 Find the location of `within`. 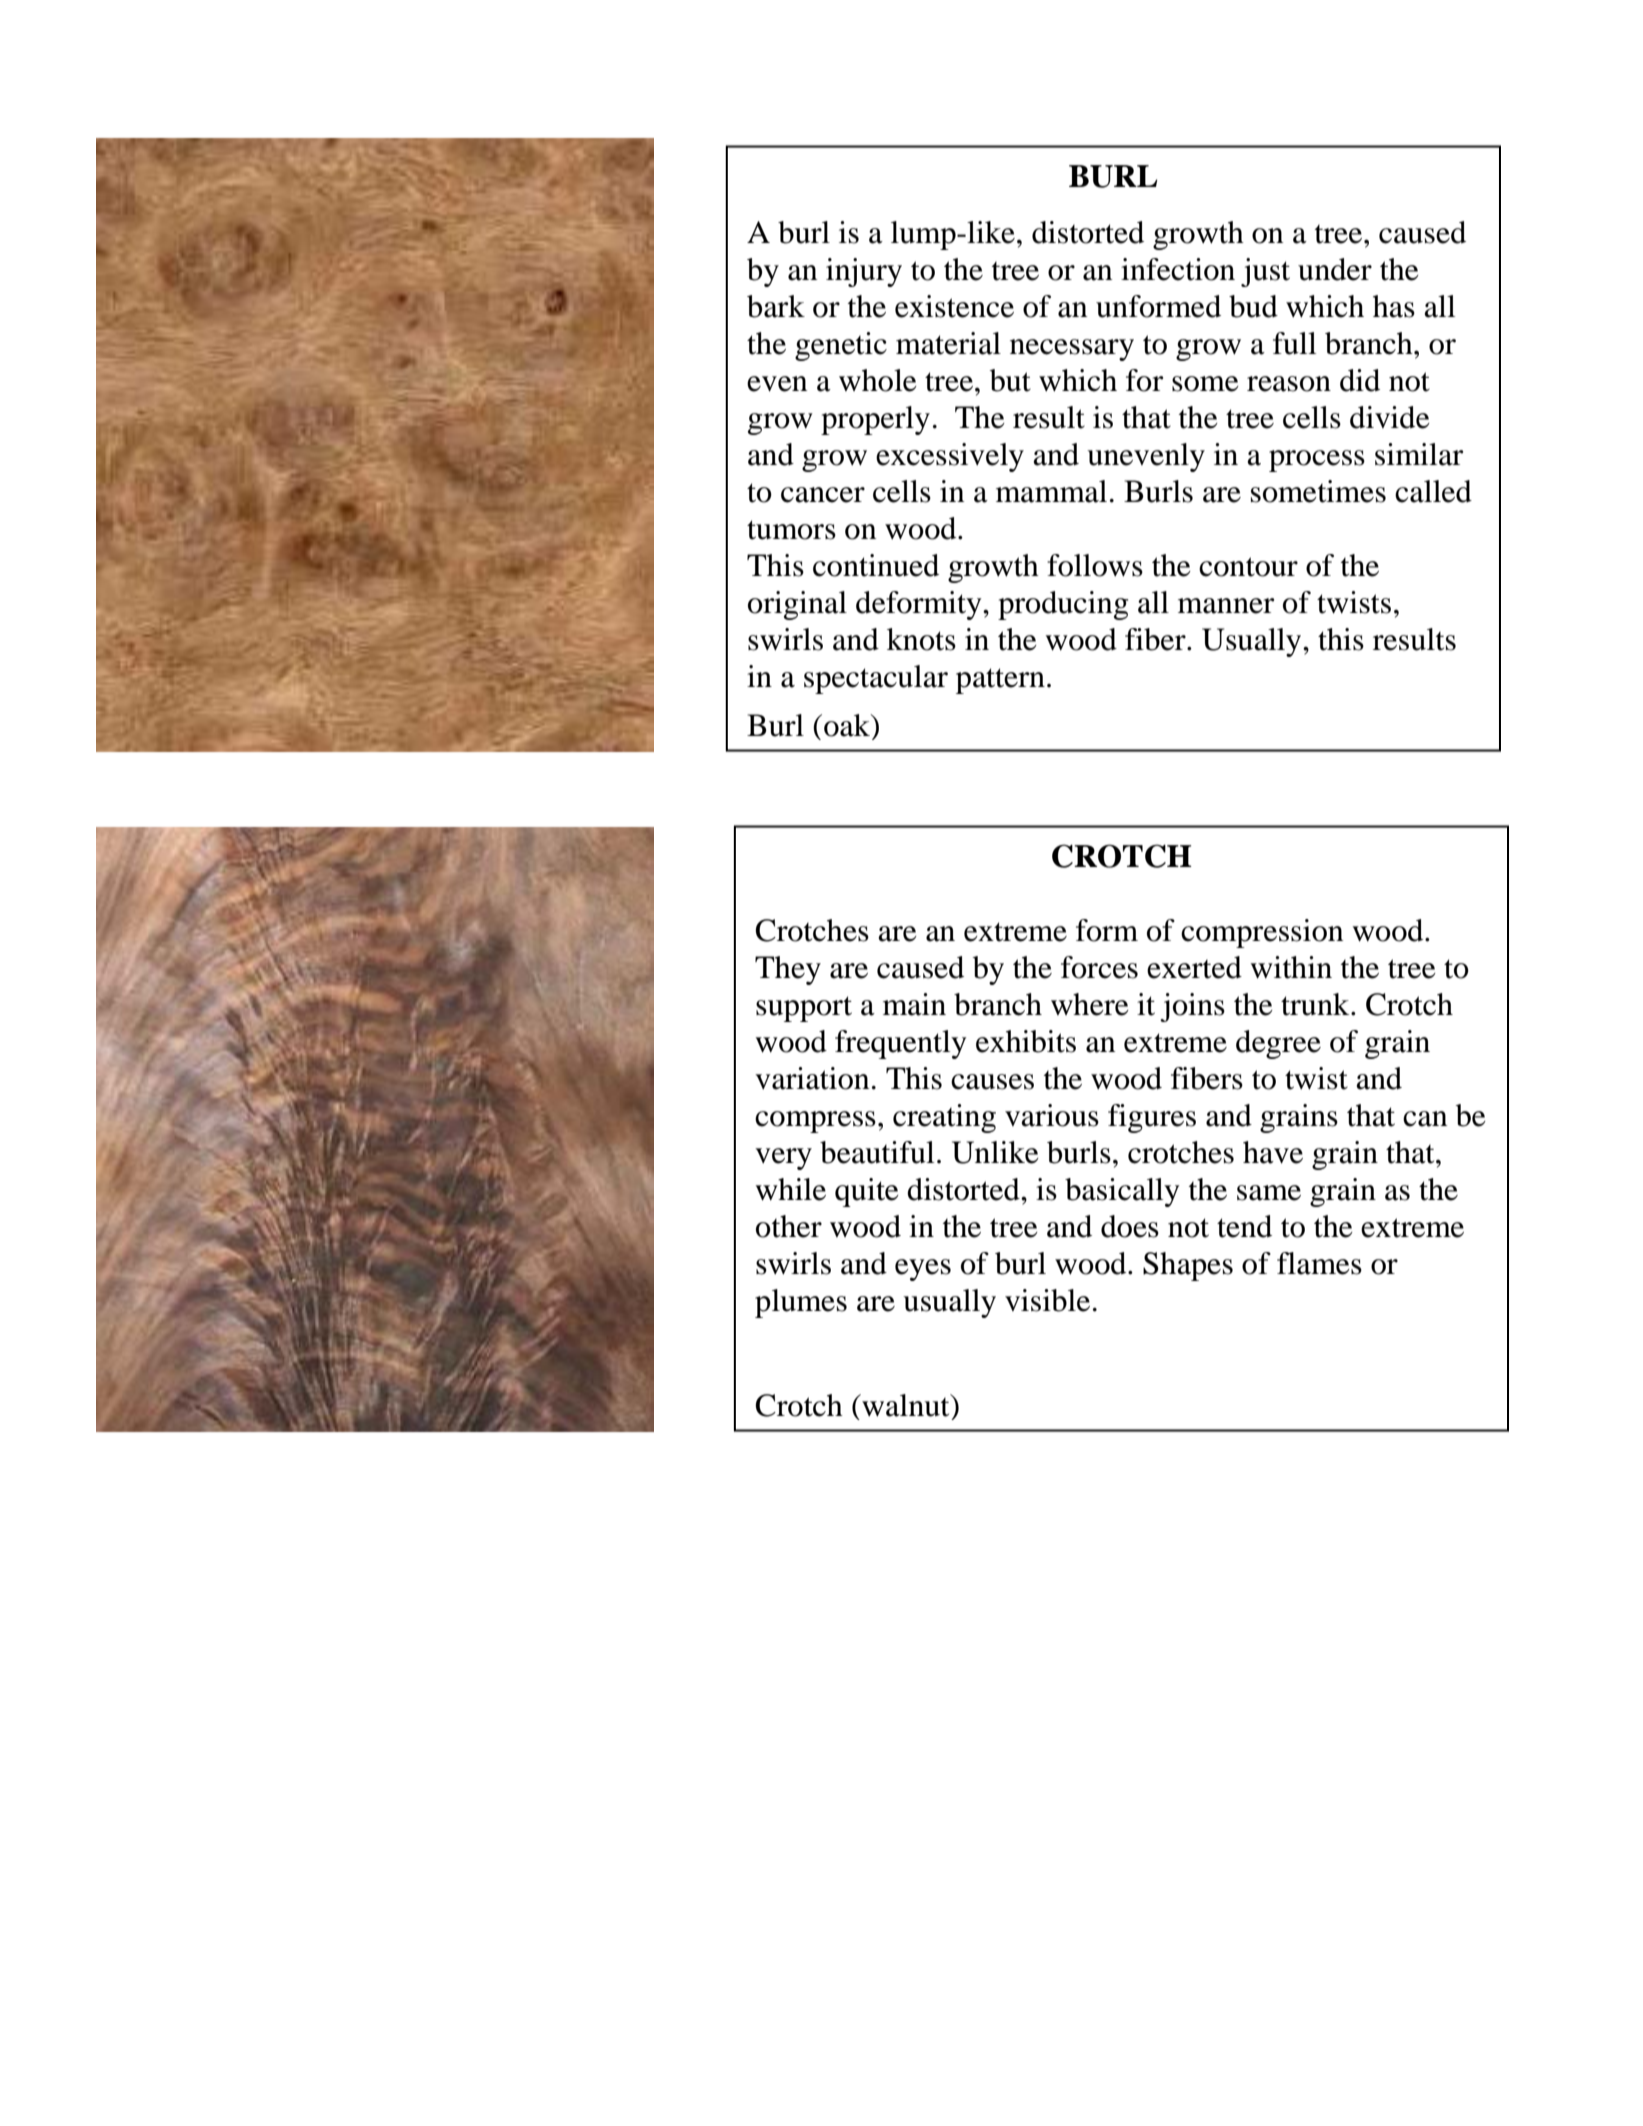

within is located at coordinates (1291, 967).
